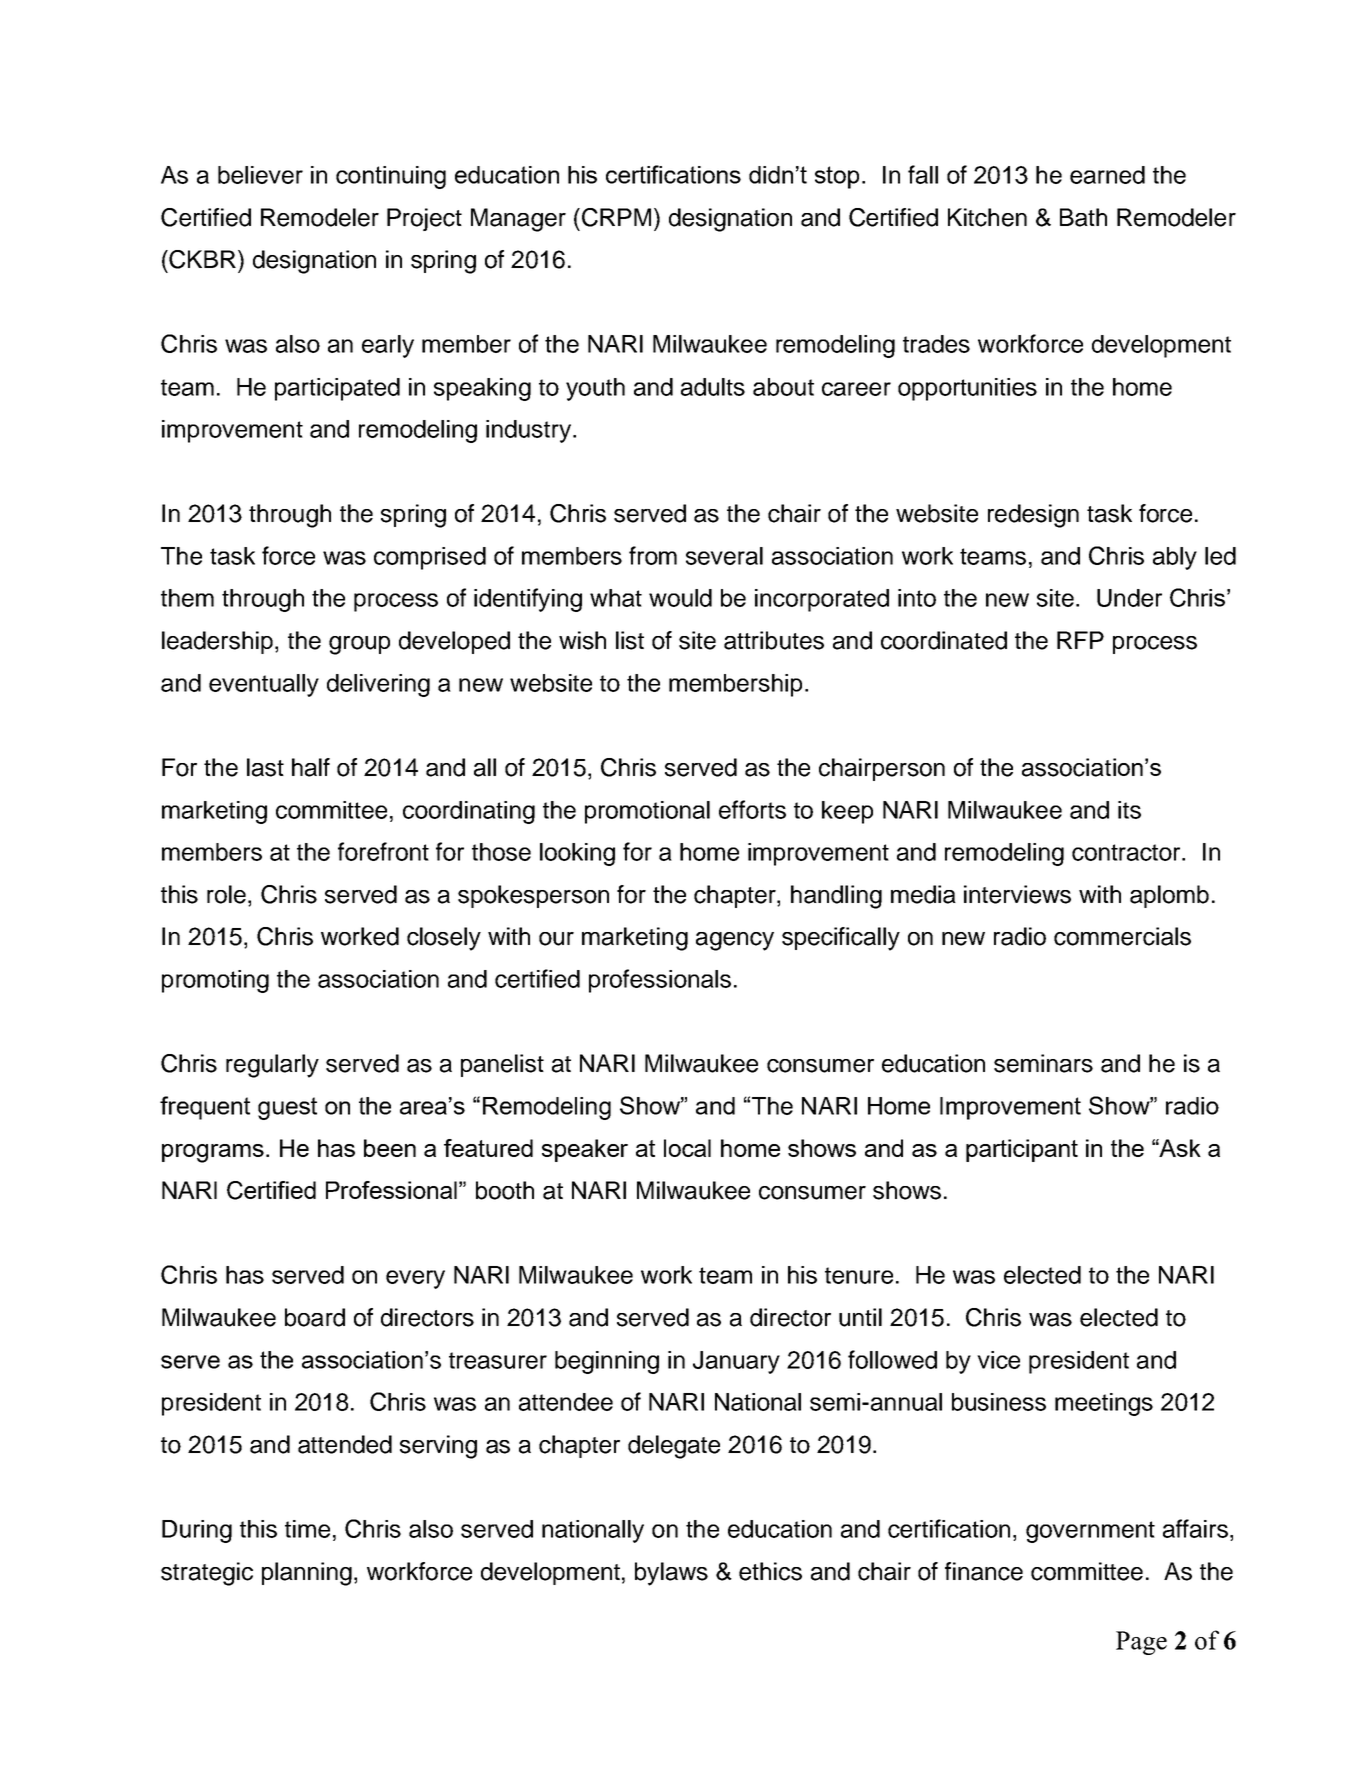 This document has height=1766, width=1365. Describe the element at coordinates (1083, 217) in the document. I see `Bath` at that location.
